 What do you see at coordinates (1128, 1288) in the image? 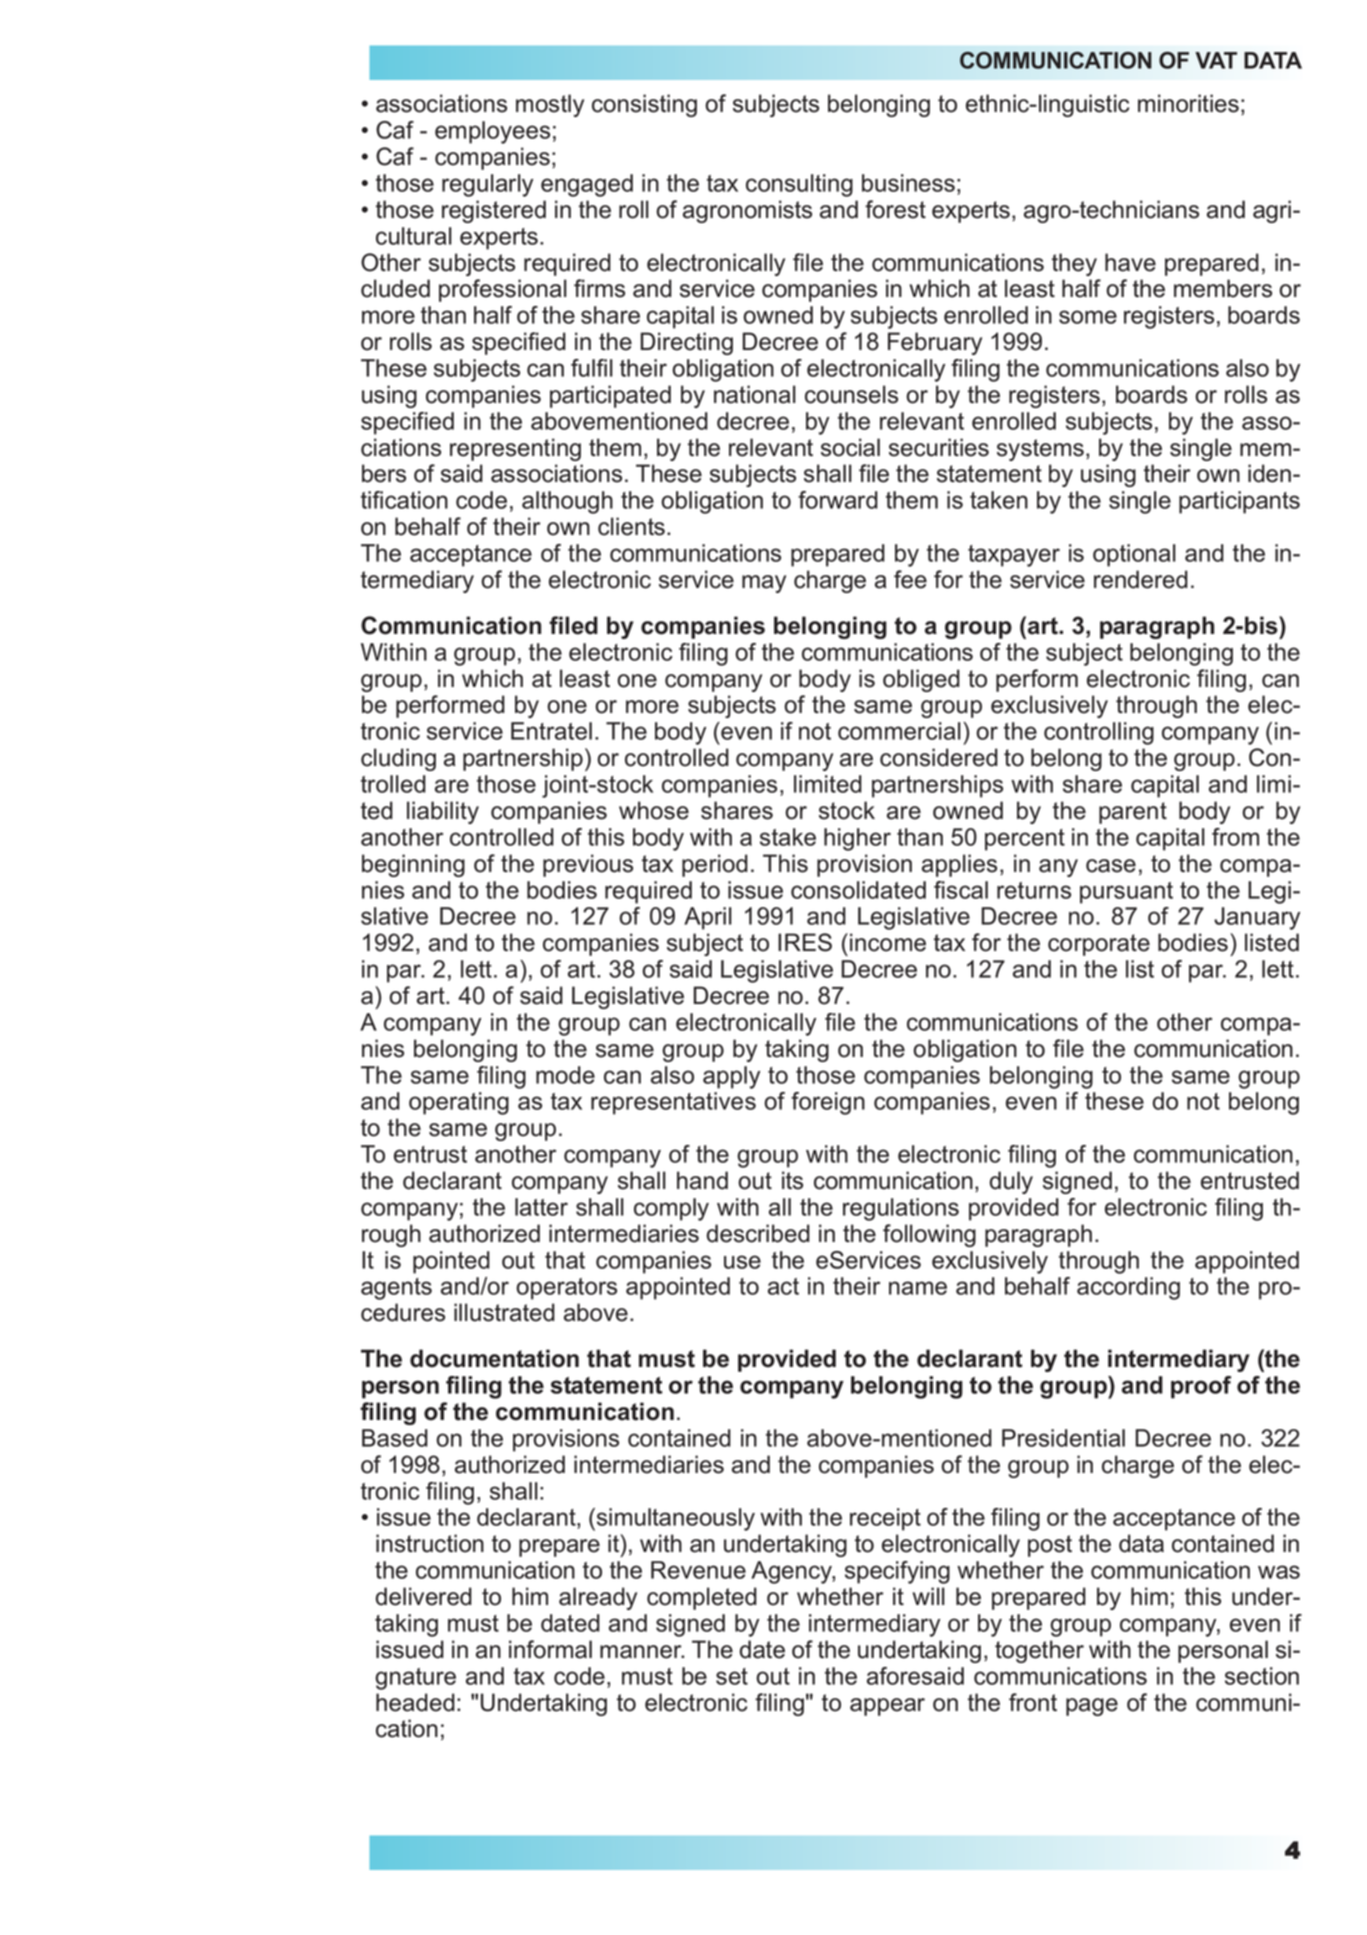
I see `according` at bounding box center [1128, 1288].
